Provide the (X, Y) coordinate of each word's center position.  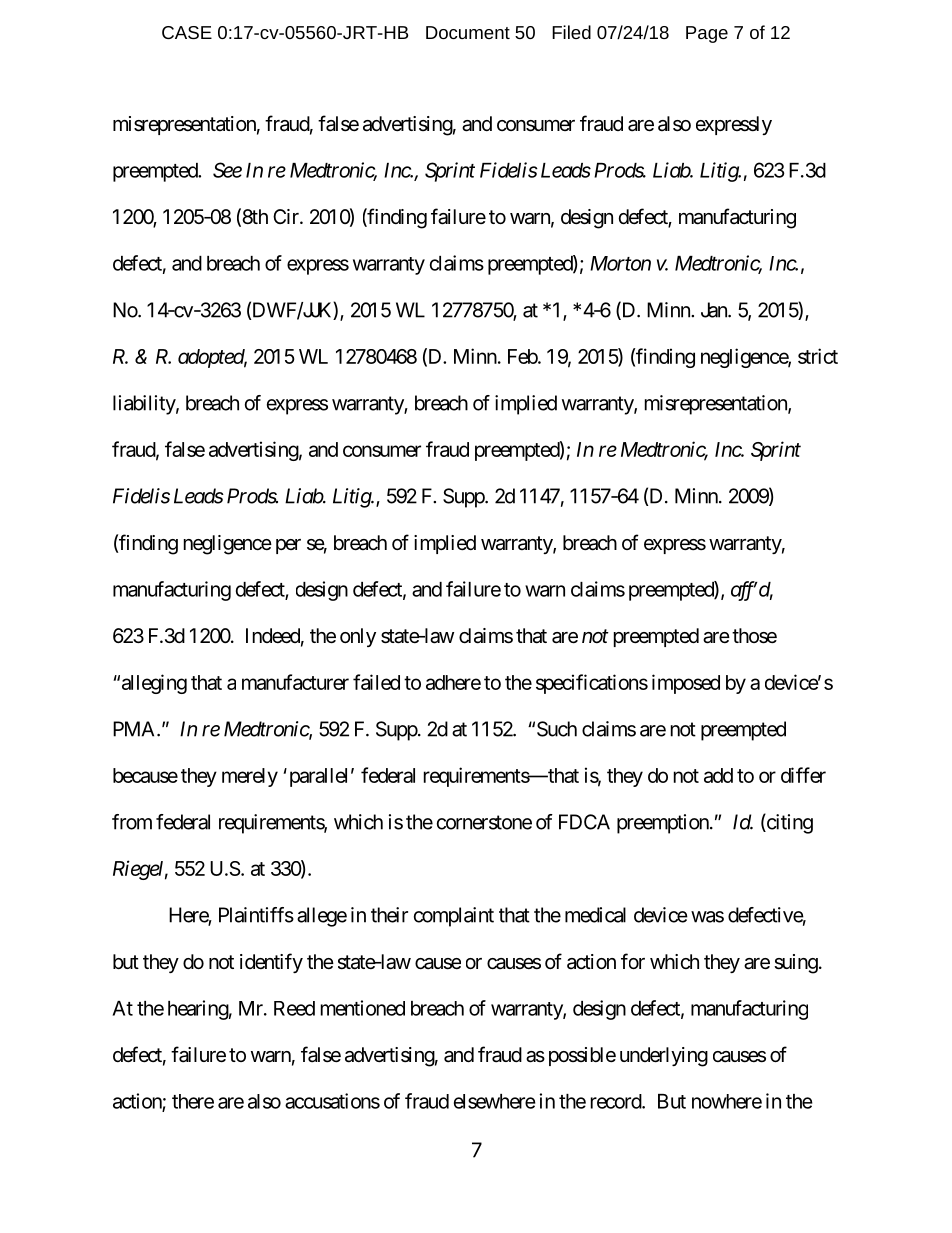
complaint (454, 917)
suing (796, 964)
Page (707, 34)
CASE (187, 32)
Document (468, 32)
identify (271, 963)
